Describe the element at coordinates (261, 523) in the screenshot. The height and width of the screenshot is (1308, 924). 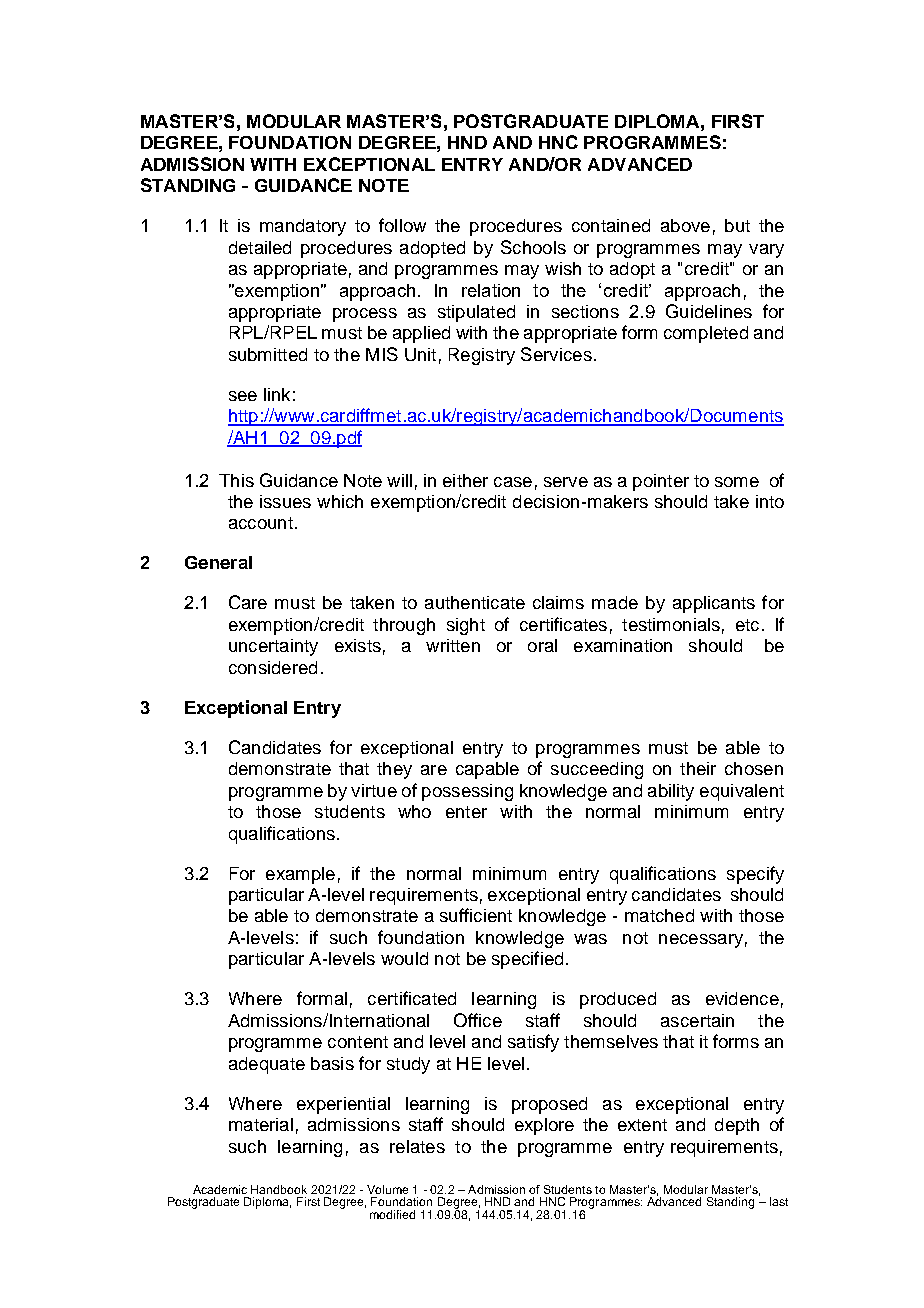
I see `account` at that location.
